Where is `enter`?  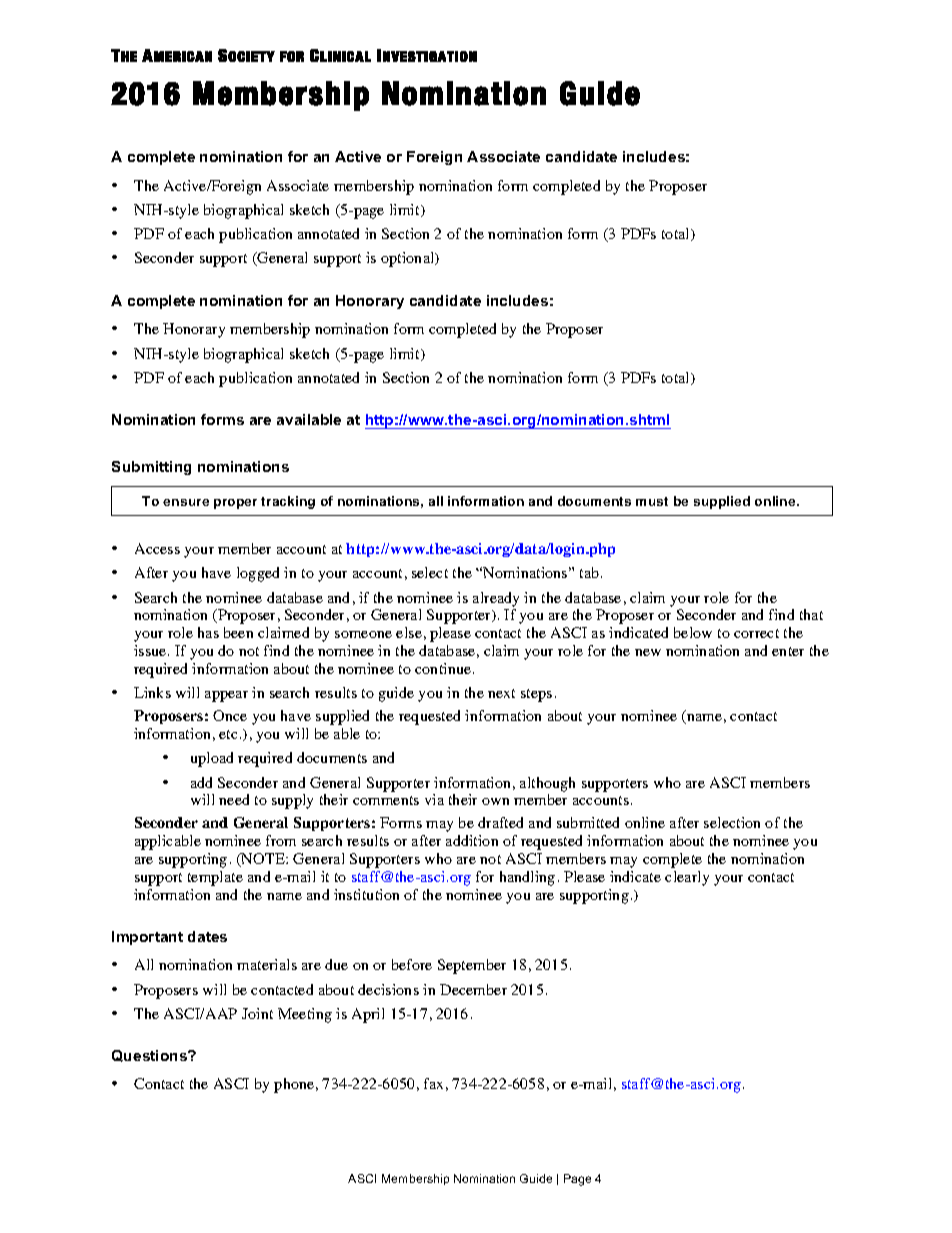
enter is located at coordinates (788, 651).
